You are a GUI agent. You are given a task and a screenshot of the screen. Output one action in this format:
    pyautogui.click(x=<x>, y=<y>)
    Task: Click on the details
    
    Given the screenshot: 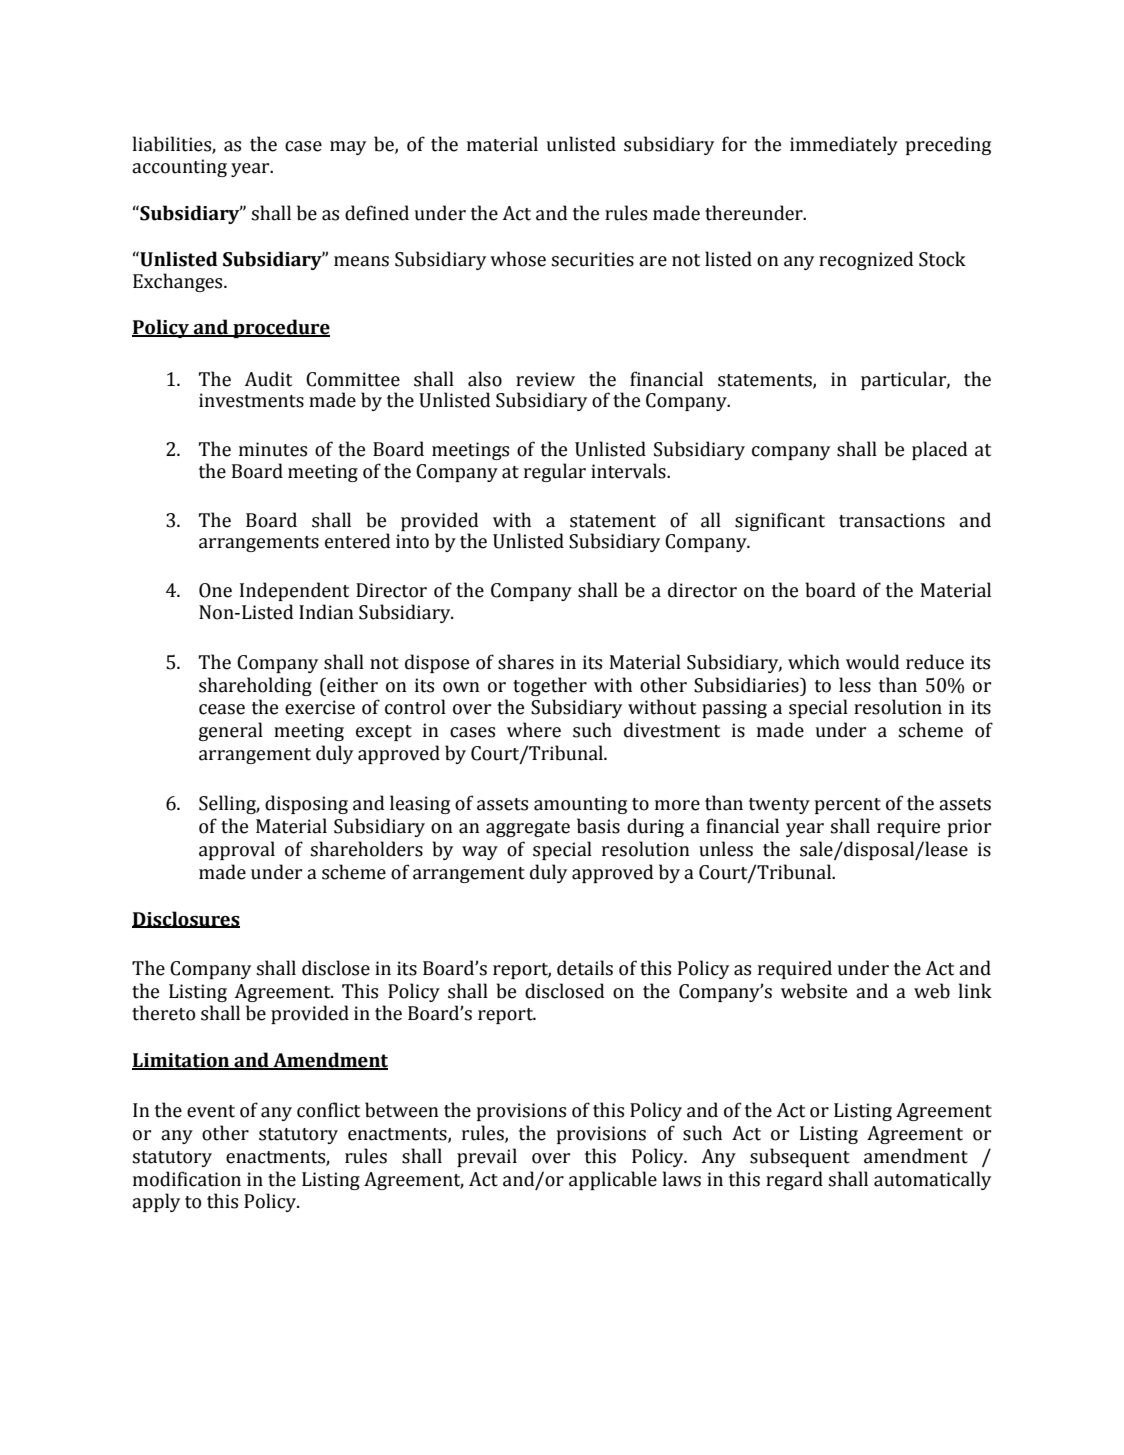 What is the action you would take?
    pyautogui.click(x=585, y=968)
